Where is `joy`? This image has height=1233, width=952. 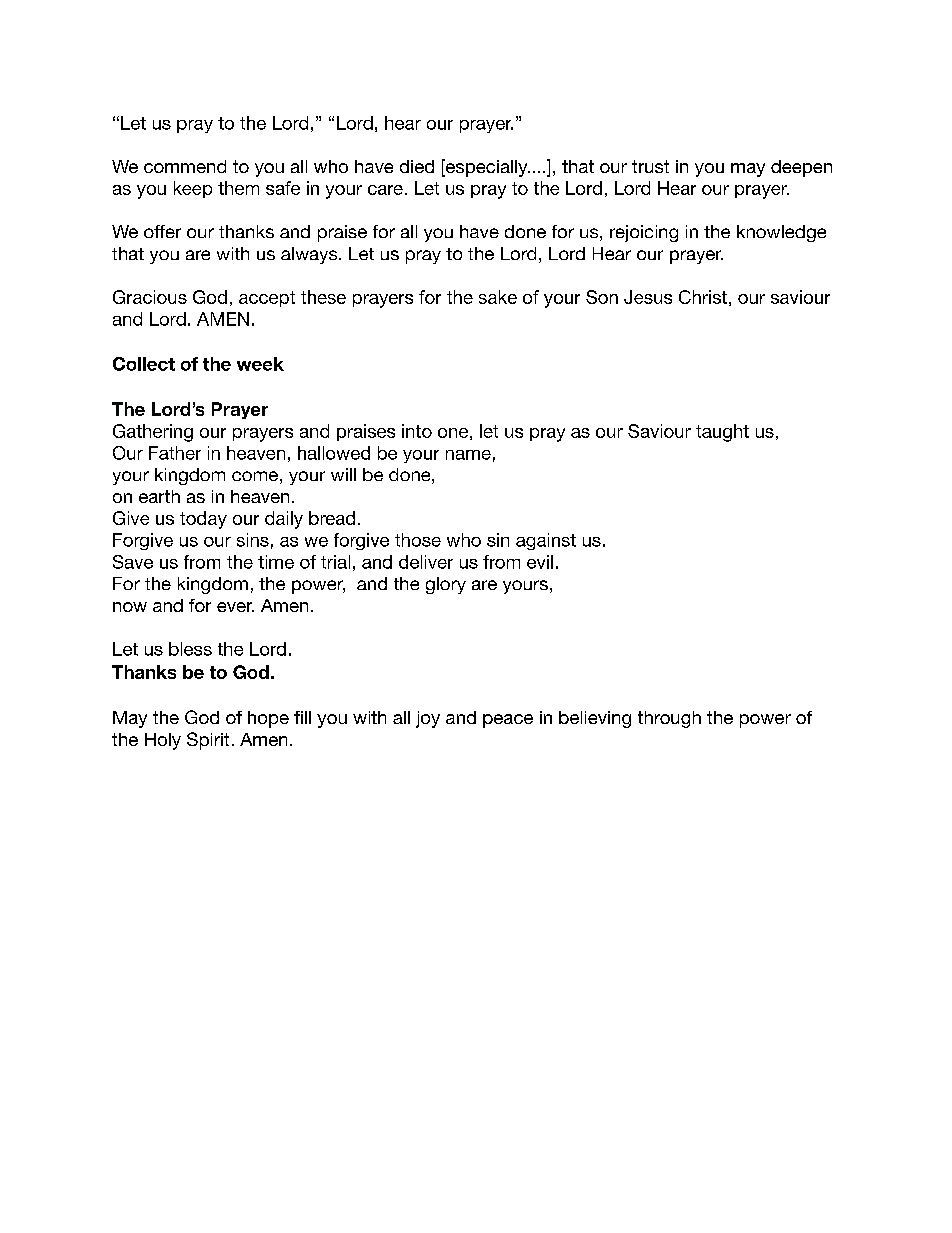 joy is located at coordinates (428, 719).
